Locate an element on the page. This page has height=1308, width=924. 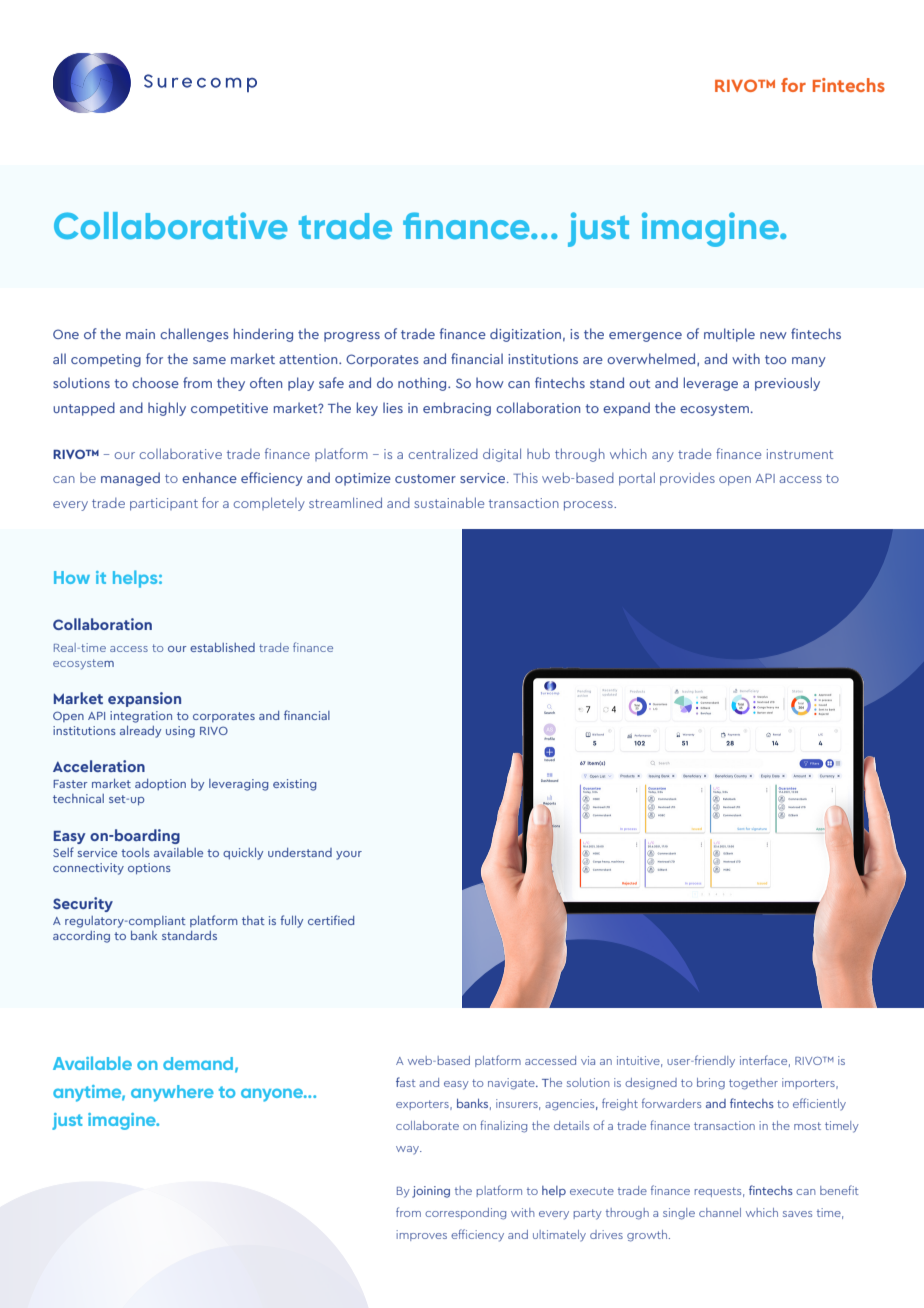
multiple is located at coordinates (729, 335).
